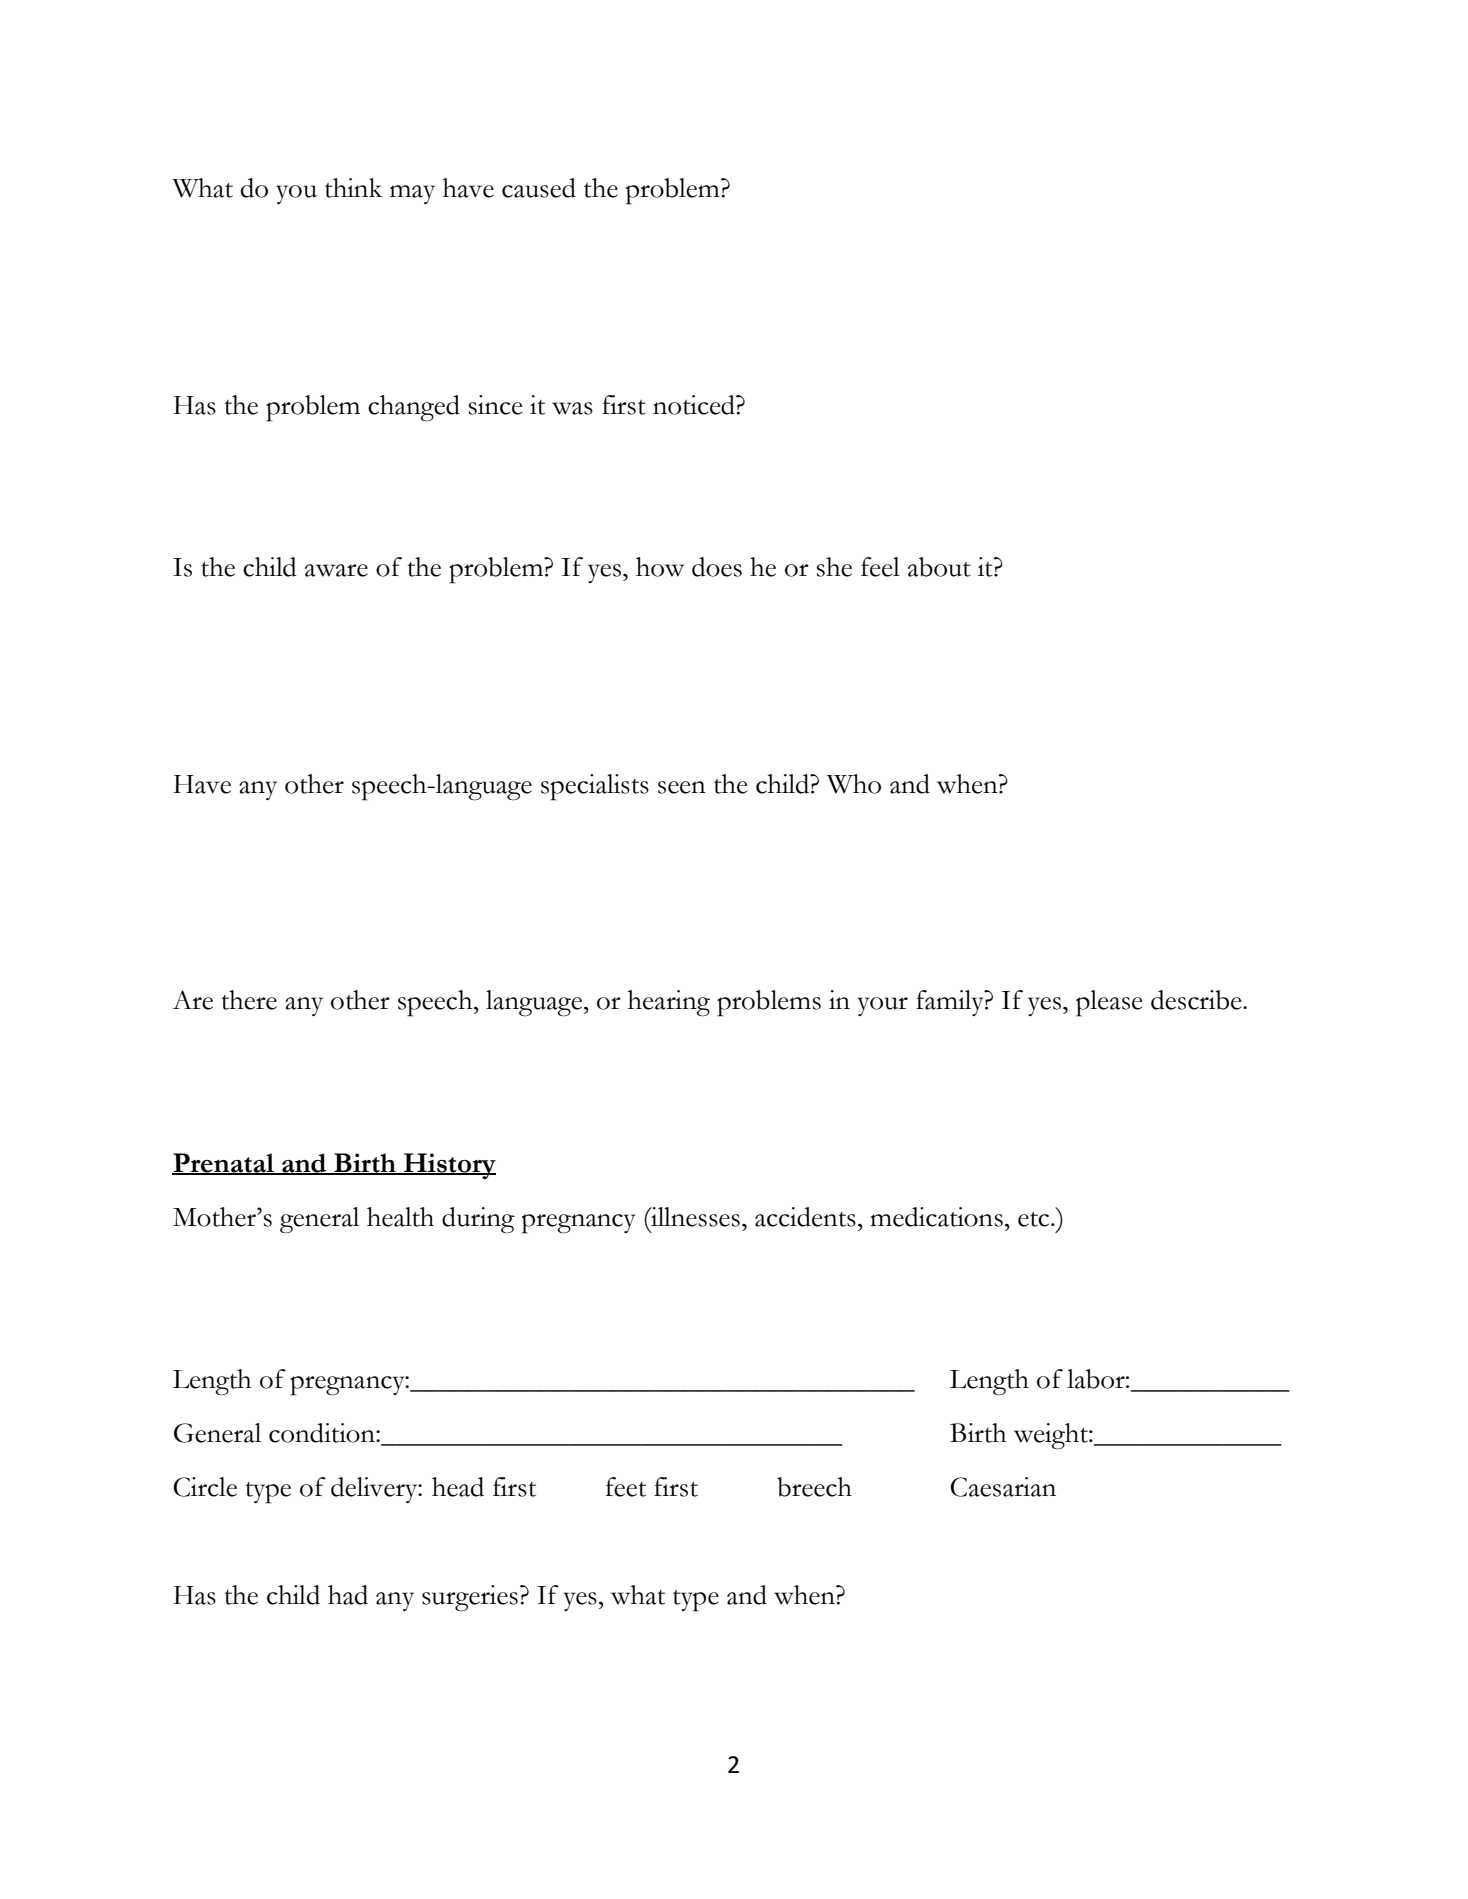 This screenshot has width=1468, height=1899. Describe the element at coordinates (717, 567) in the screenshot. I see `does` at that location.
